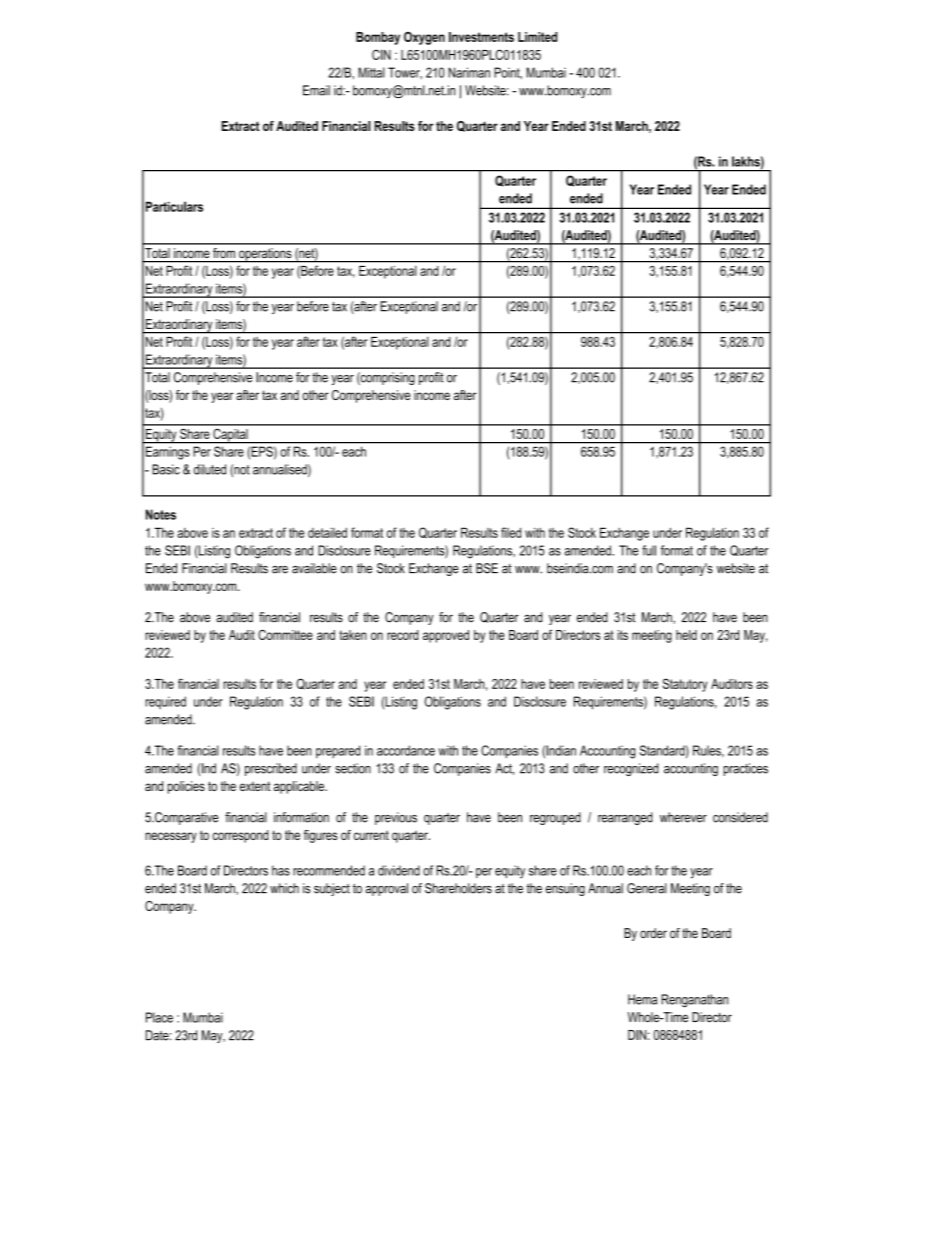 This page has height=1233, width=952. Describe the element at coordinates (424, 38) in the page. I see `Oxygen` at that location.
